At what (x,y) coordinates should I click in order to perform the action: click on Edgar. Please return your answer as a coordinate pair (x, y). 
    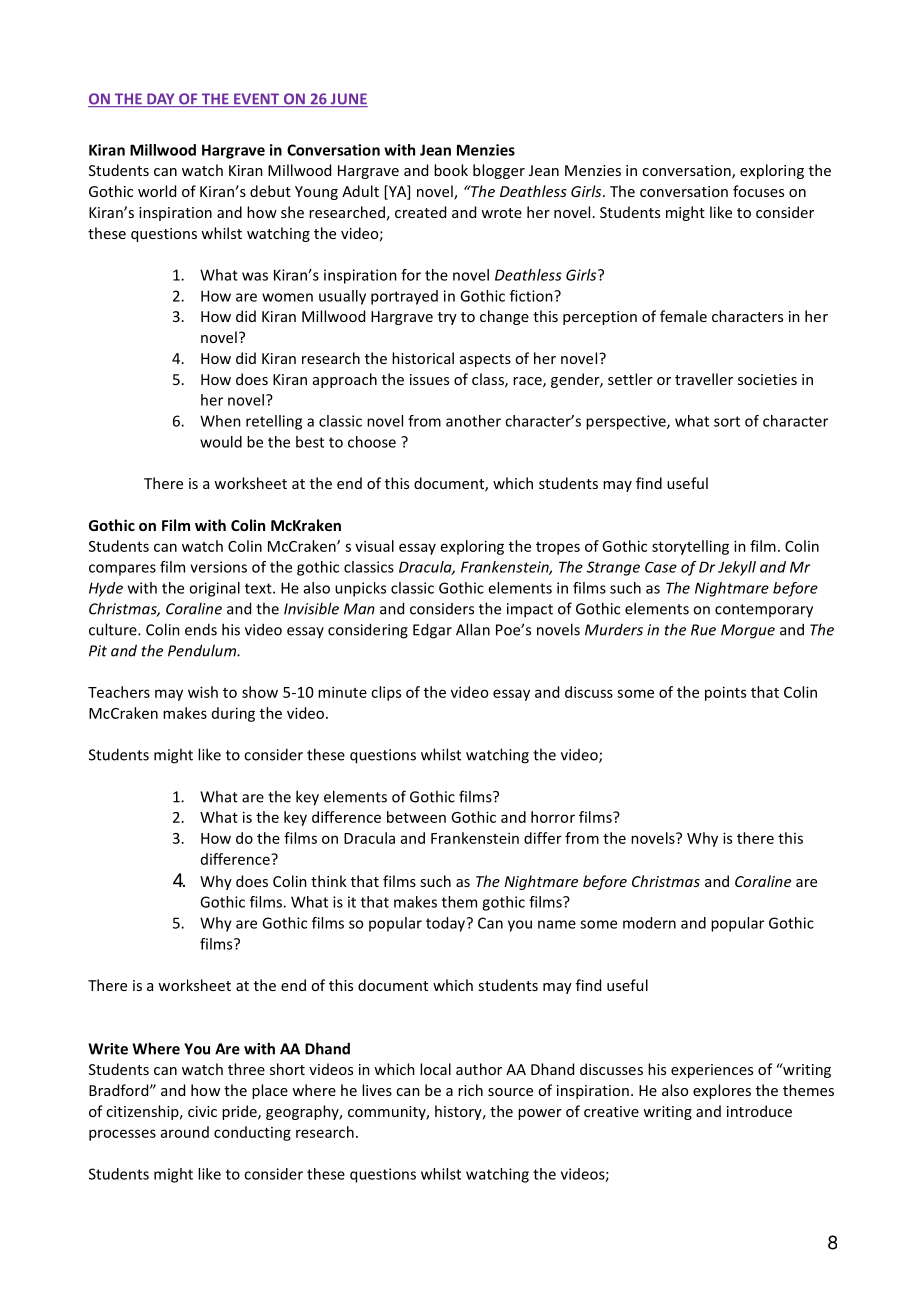
    Looking at the image, I should click on (432, 631).
